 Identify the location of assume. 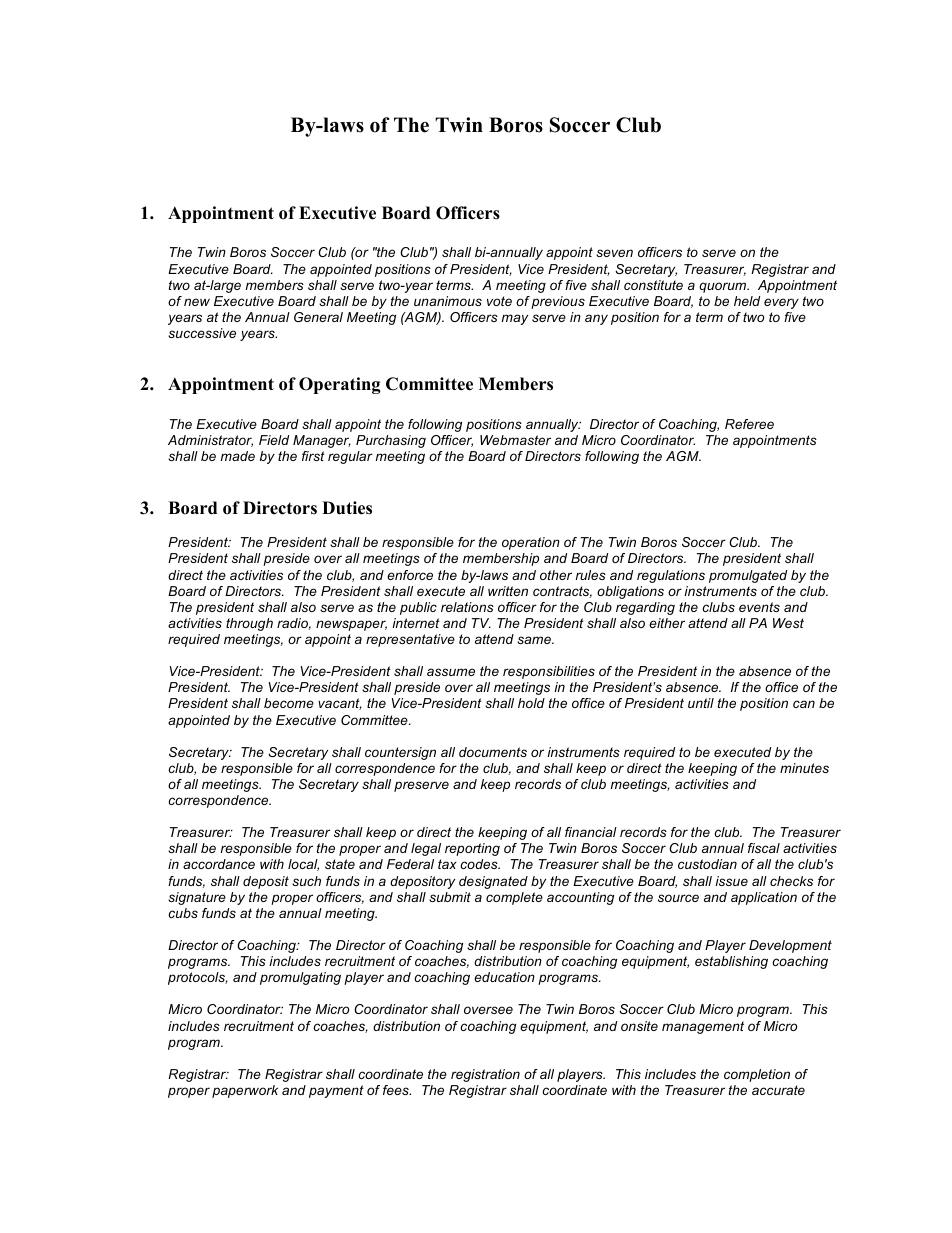
(451, 672).
